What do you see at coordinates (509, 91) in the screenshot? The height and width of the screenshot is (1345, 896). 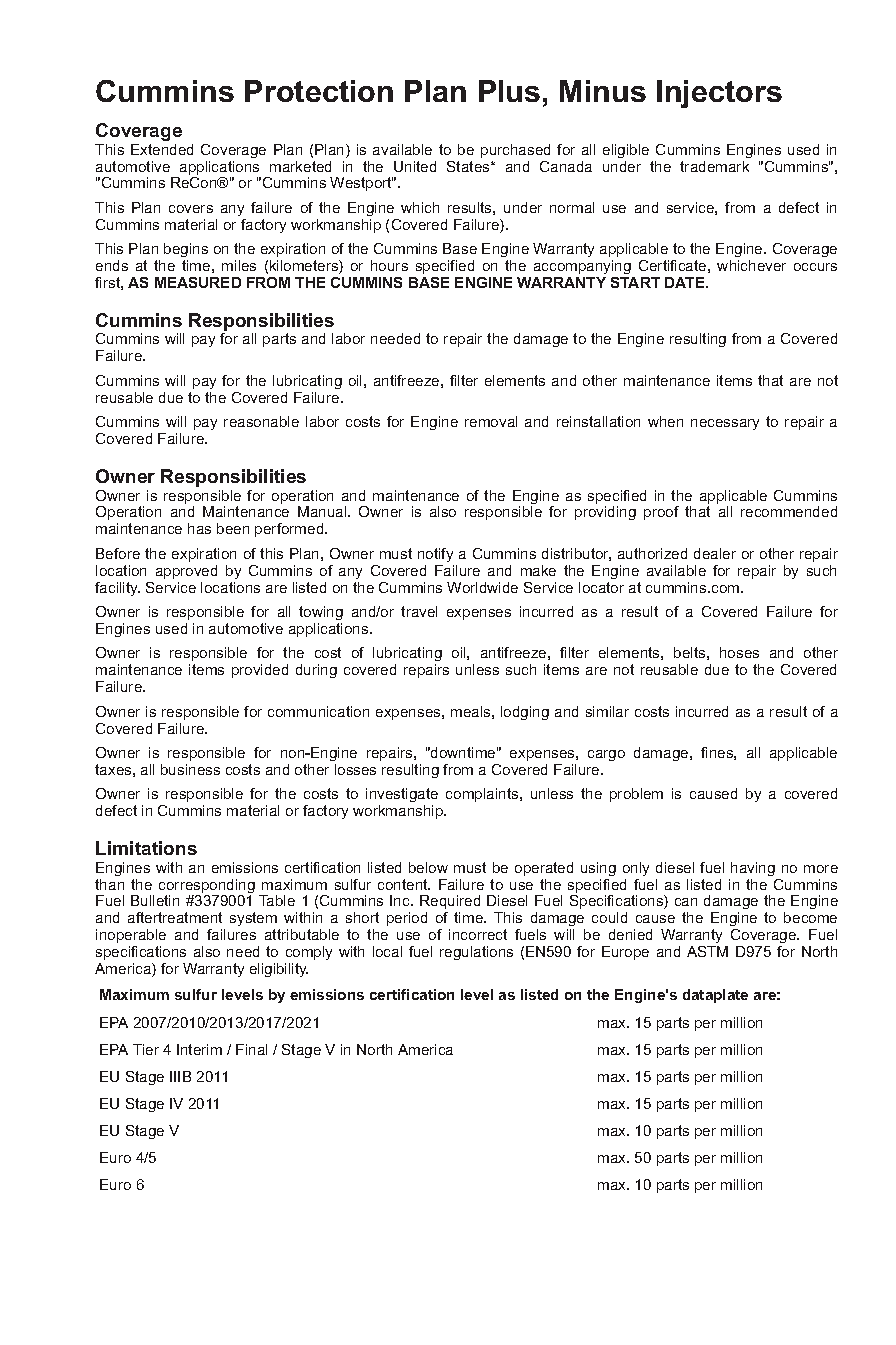 I see `Plus` at bounding box center [509, 91].
